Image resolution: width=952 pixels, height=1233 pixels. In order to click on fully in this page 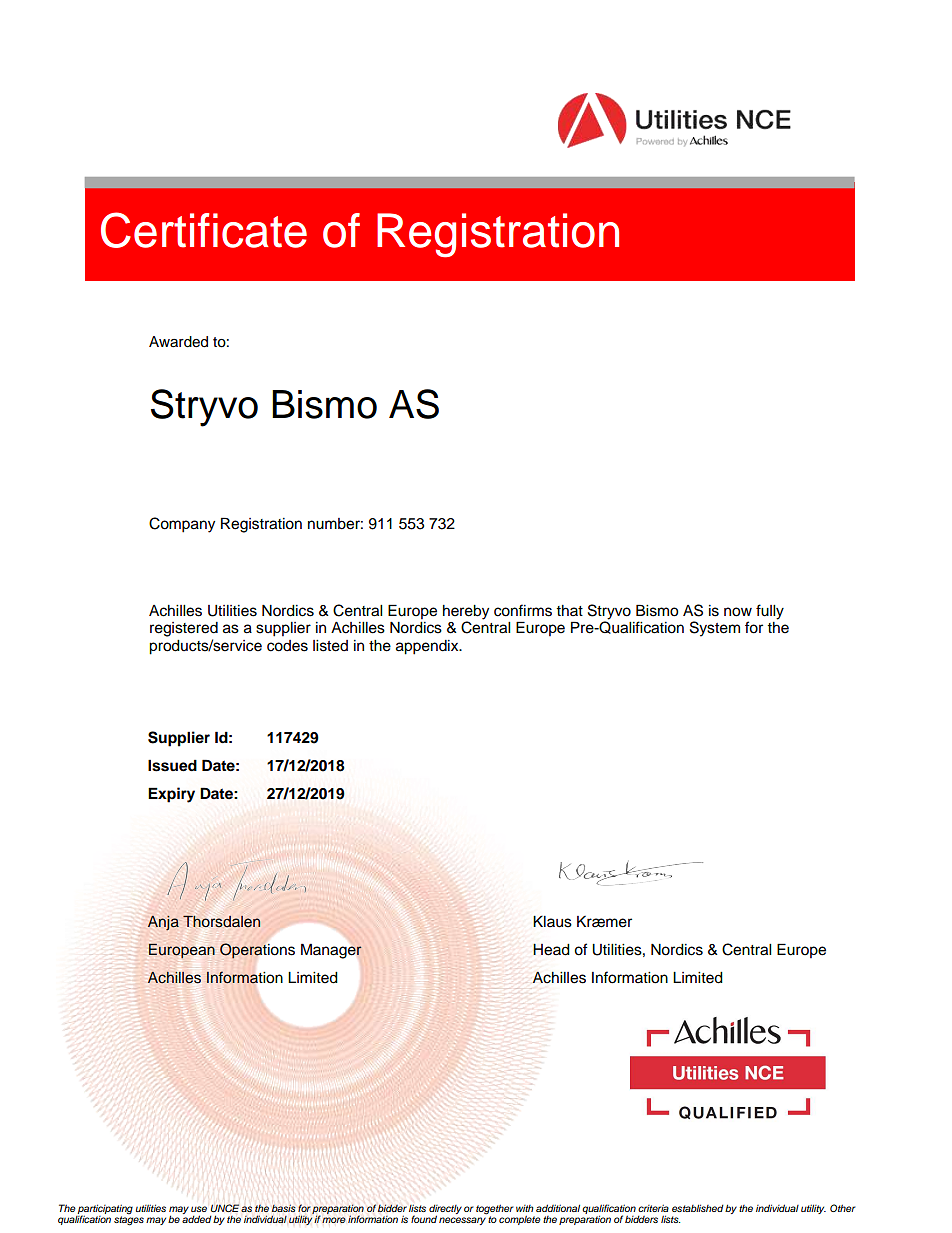, I will do `click(770, 612)`.
